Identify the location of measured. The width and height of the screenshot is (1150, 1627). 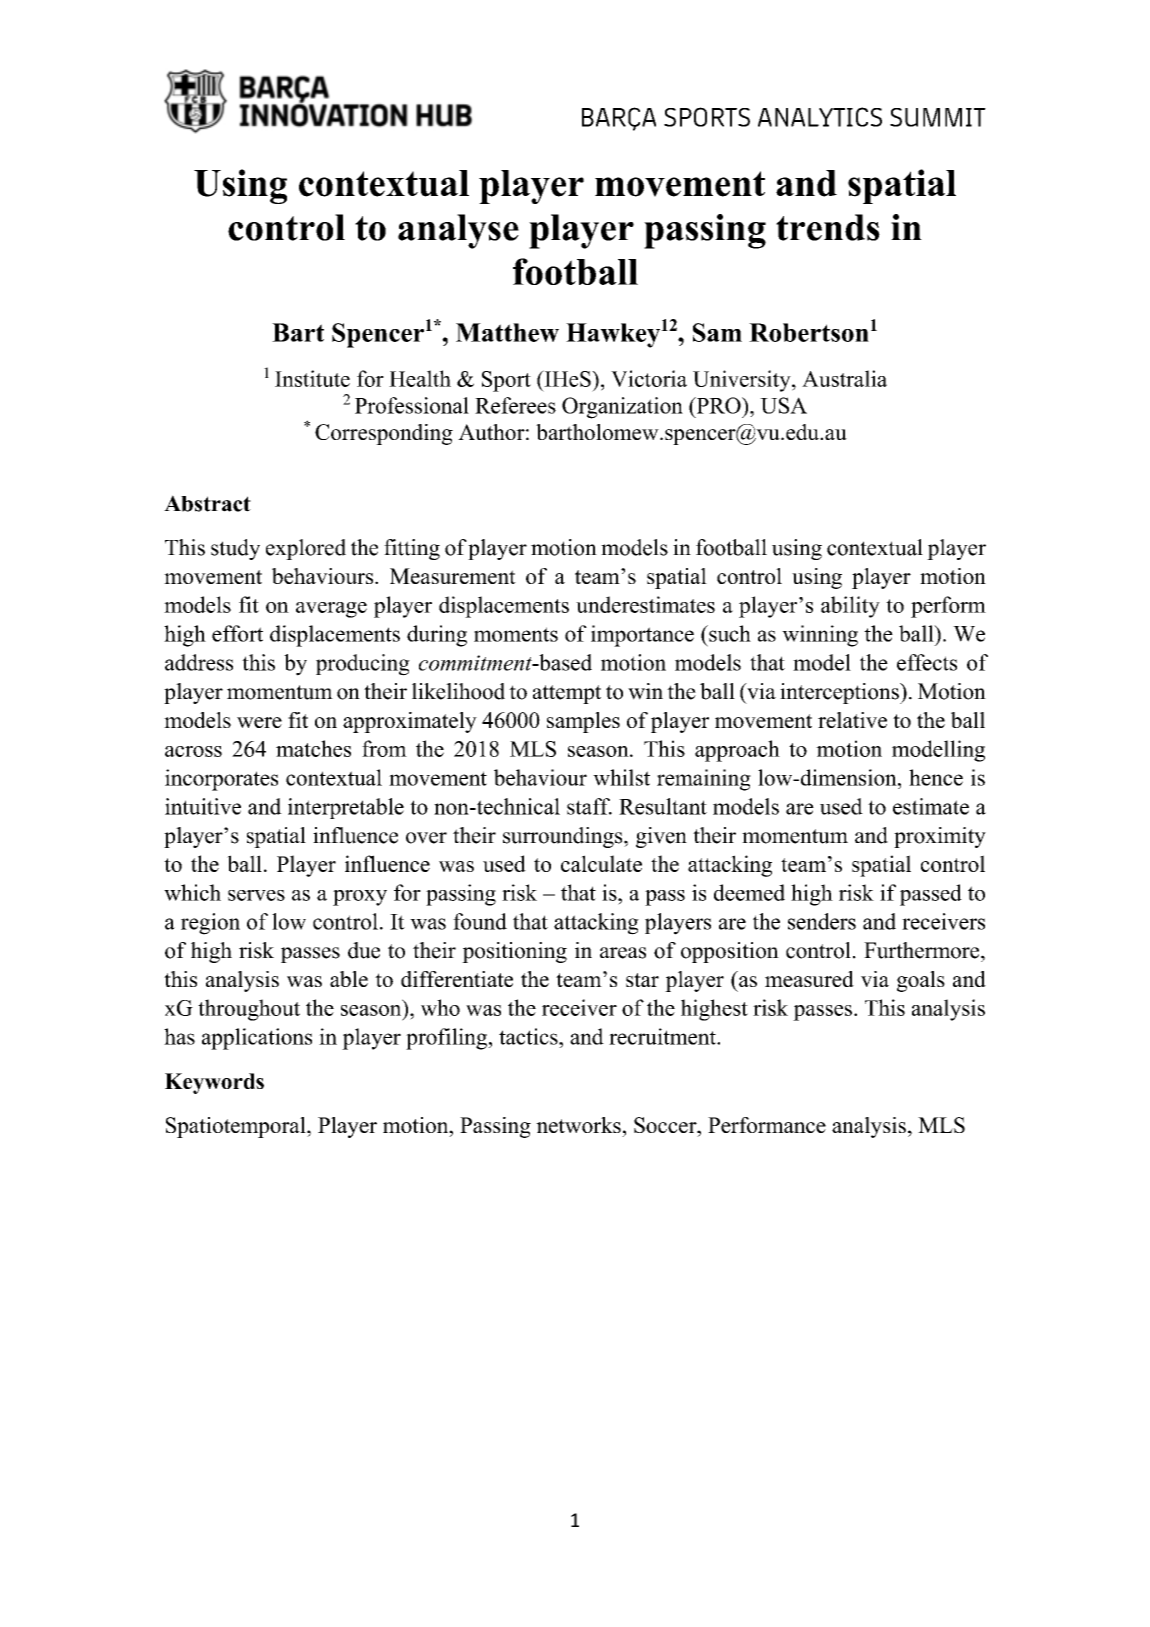
(809, 979).
